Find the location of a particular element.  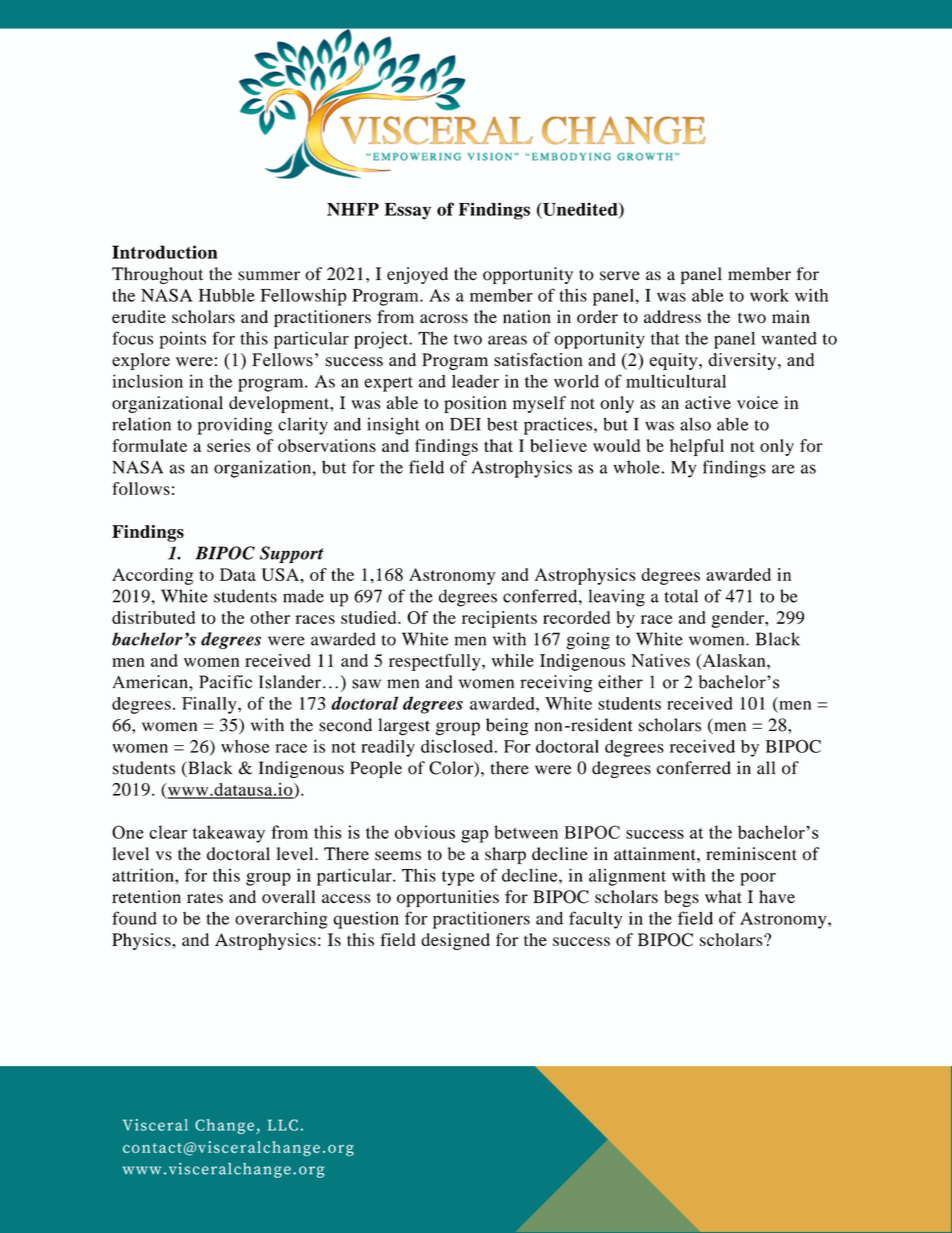

what is located at coordinates (723, 896).
